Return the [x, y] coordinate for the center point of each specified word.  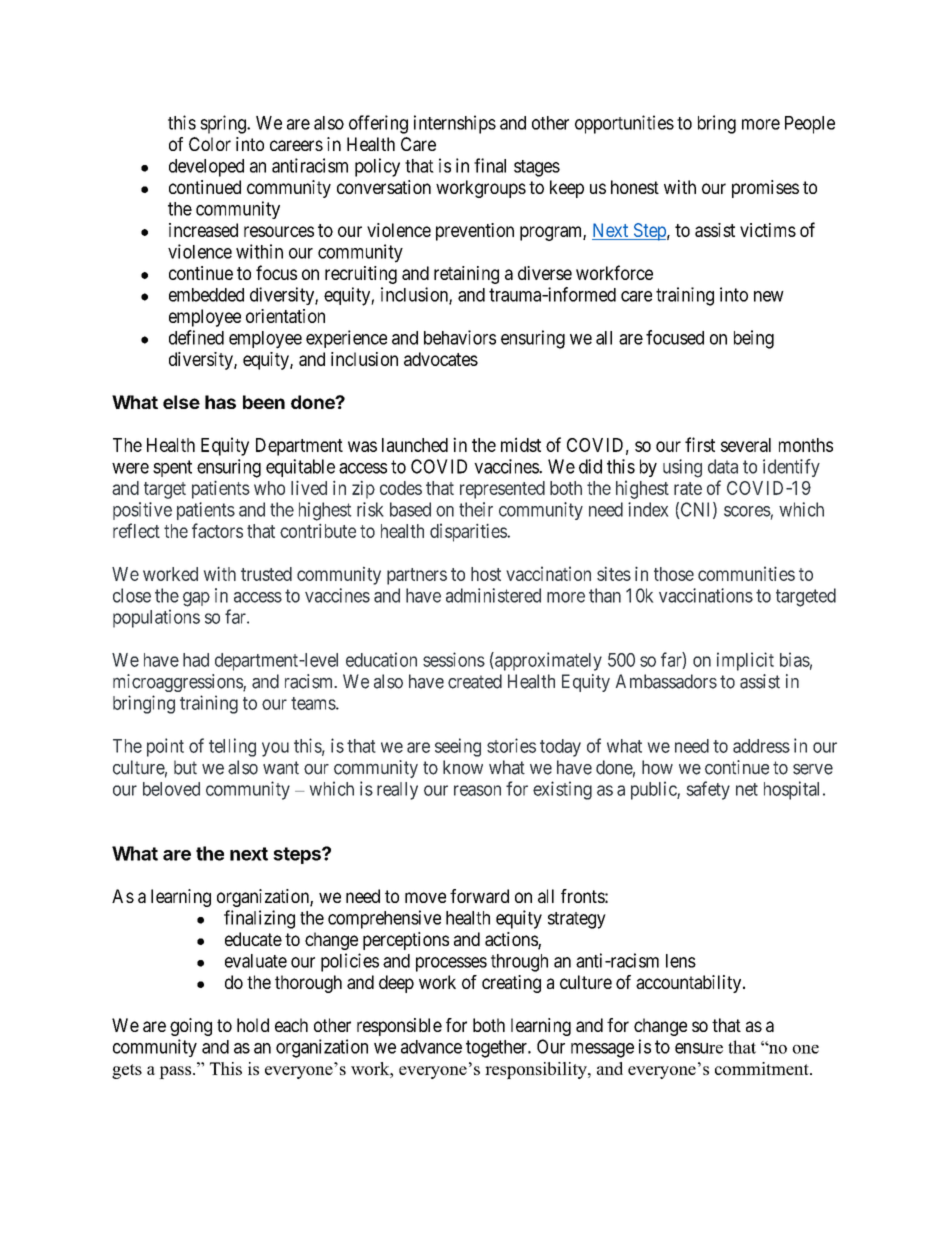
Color [210, 144]
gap [196, 599]
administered [493, 595]
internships [455, 124]
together [498, 1049]
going [191, 1027]
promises [765, 189]
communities [746, 573]
